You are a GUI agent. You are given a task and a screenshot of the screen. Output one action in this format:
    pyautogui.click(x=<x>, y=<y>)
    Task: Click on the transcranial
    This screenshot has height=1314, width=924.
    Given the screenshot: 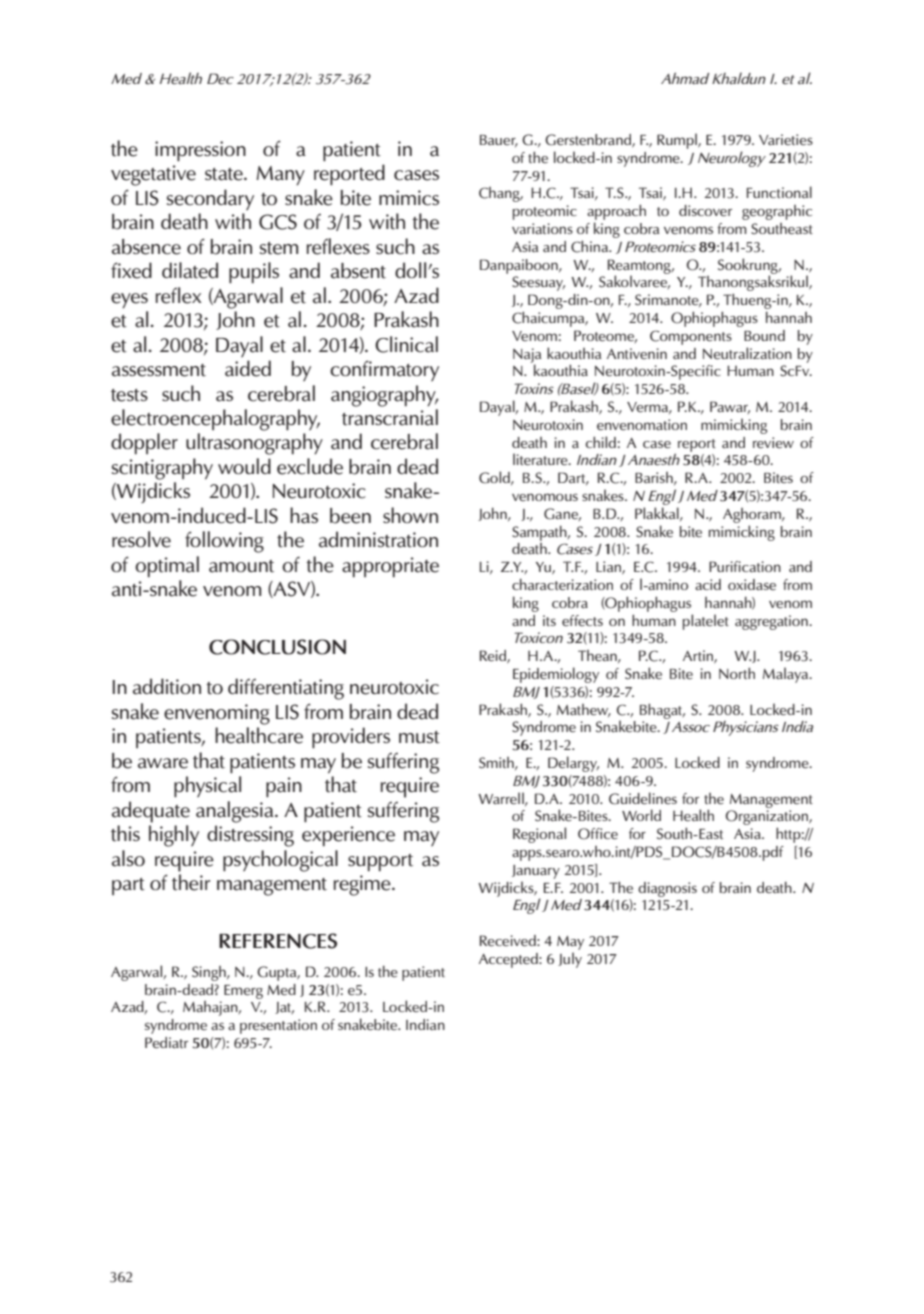 What is the action you would take?
    pyautogui.click(x=390, y=417)
